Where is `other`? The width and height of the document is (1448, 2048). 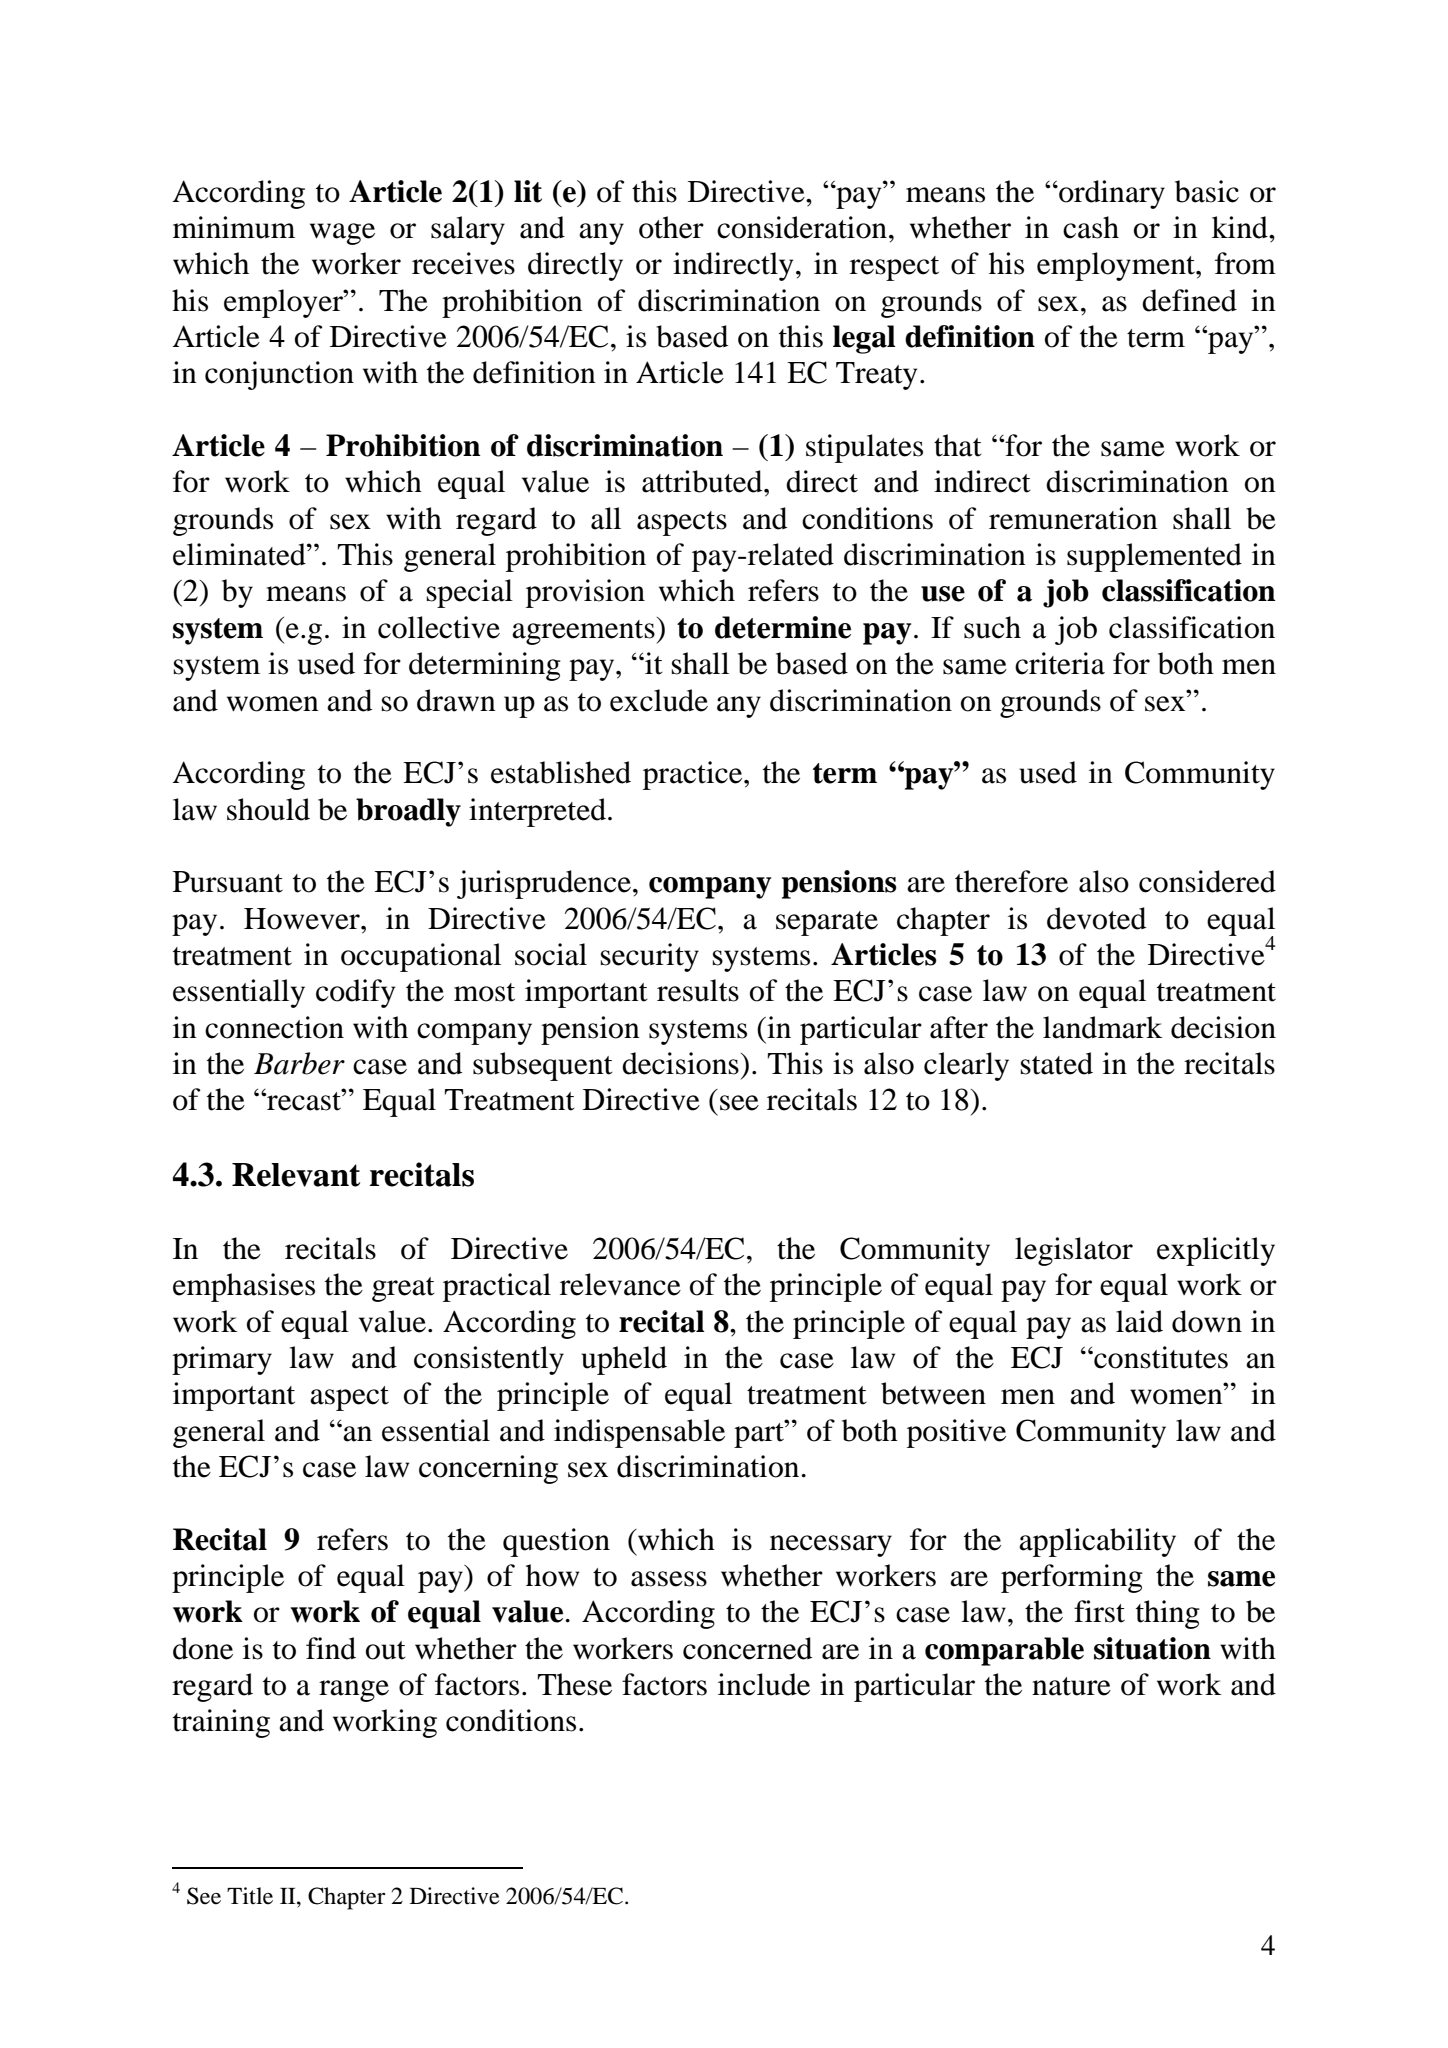 other is located at coordinates (671, 227).
